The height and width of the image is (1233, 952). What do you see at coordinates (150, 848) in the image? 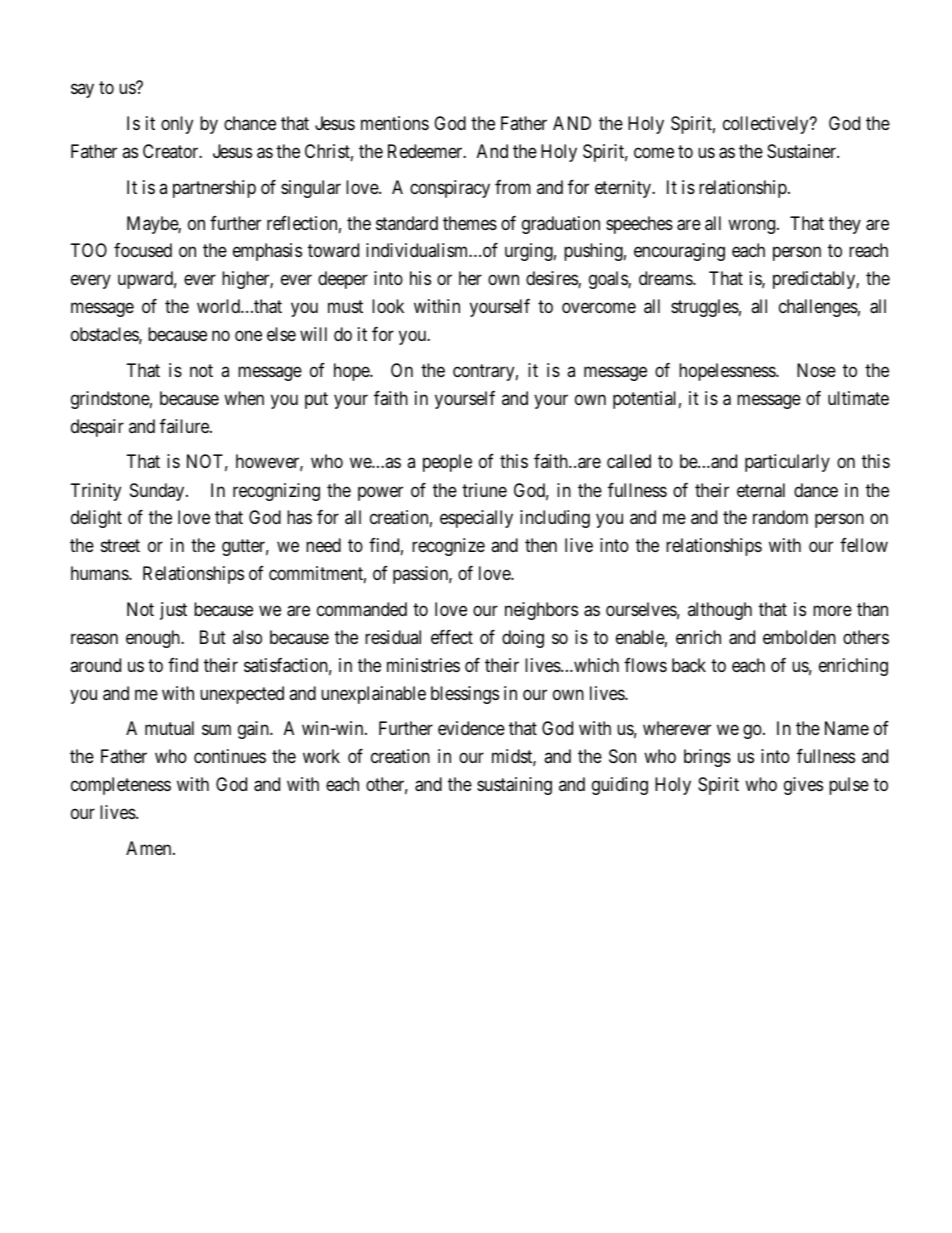
I see `Amen` at bounding box center [150, 848].
